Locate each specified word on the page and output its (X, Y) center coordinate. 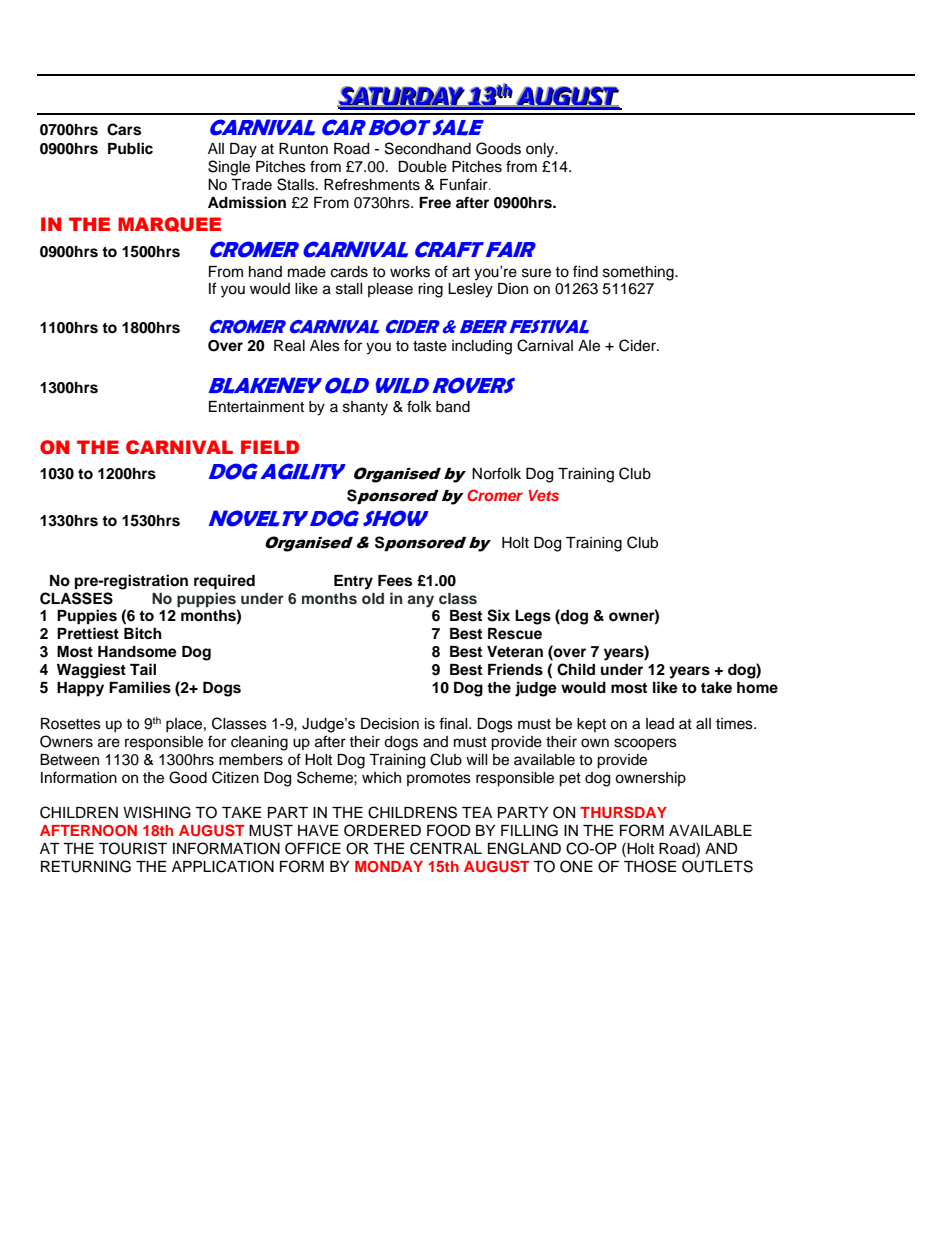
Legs (533, 617)
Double (422, 167)
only (541, 150)
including (482, 347)
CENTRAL (446, 848)
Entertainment (256, 407)
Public (130, 148)
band (453, 407)
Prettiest (88, 633)
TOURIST (133, 848)
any (420, 601)
